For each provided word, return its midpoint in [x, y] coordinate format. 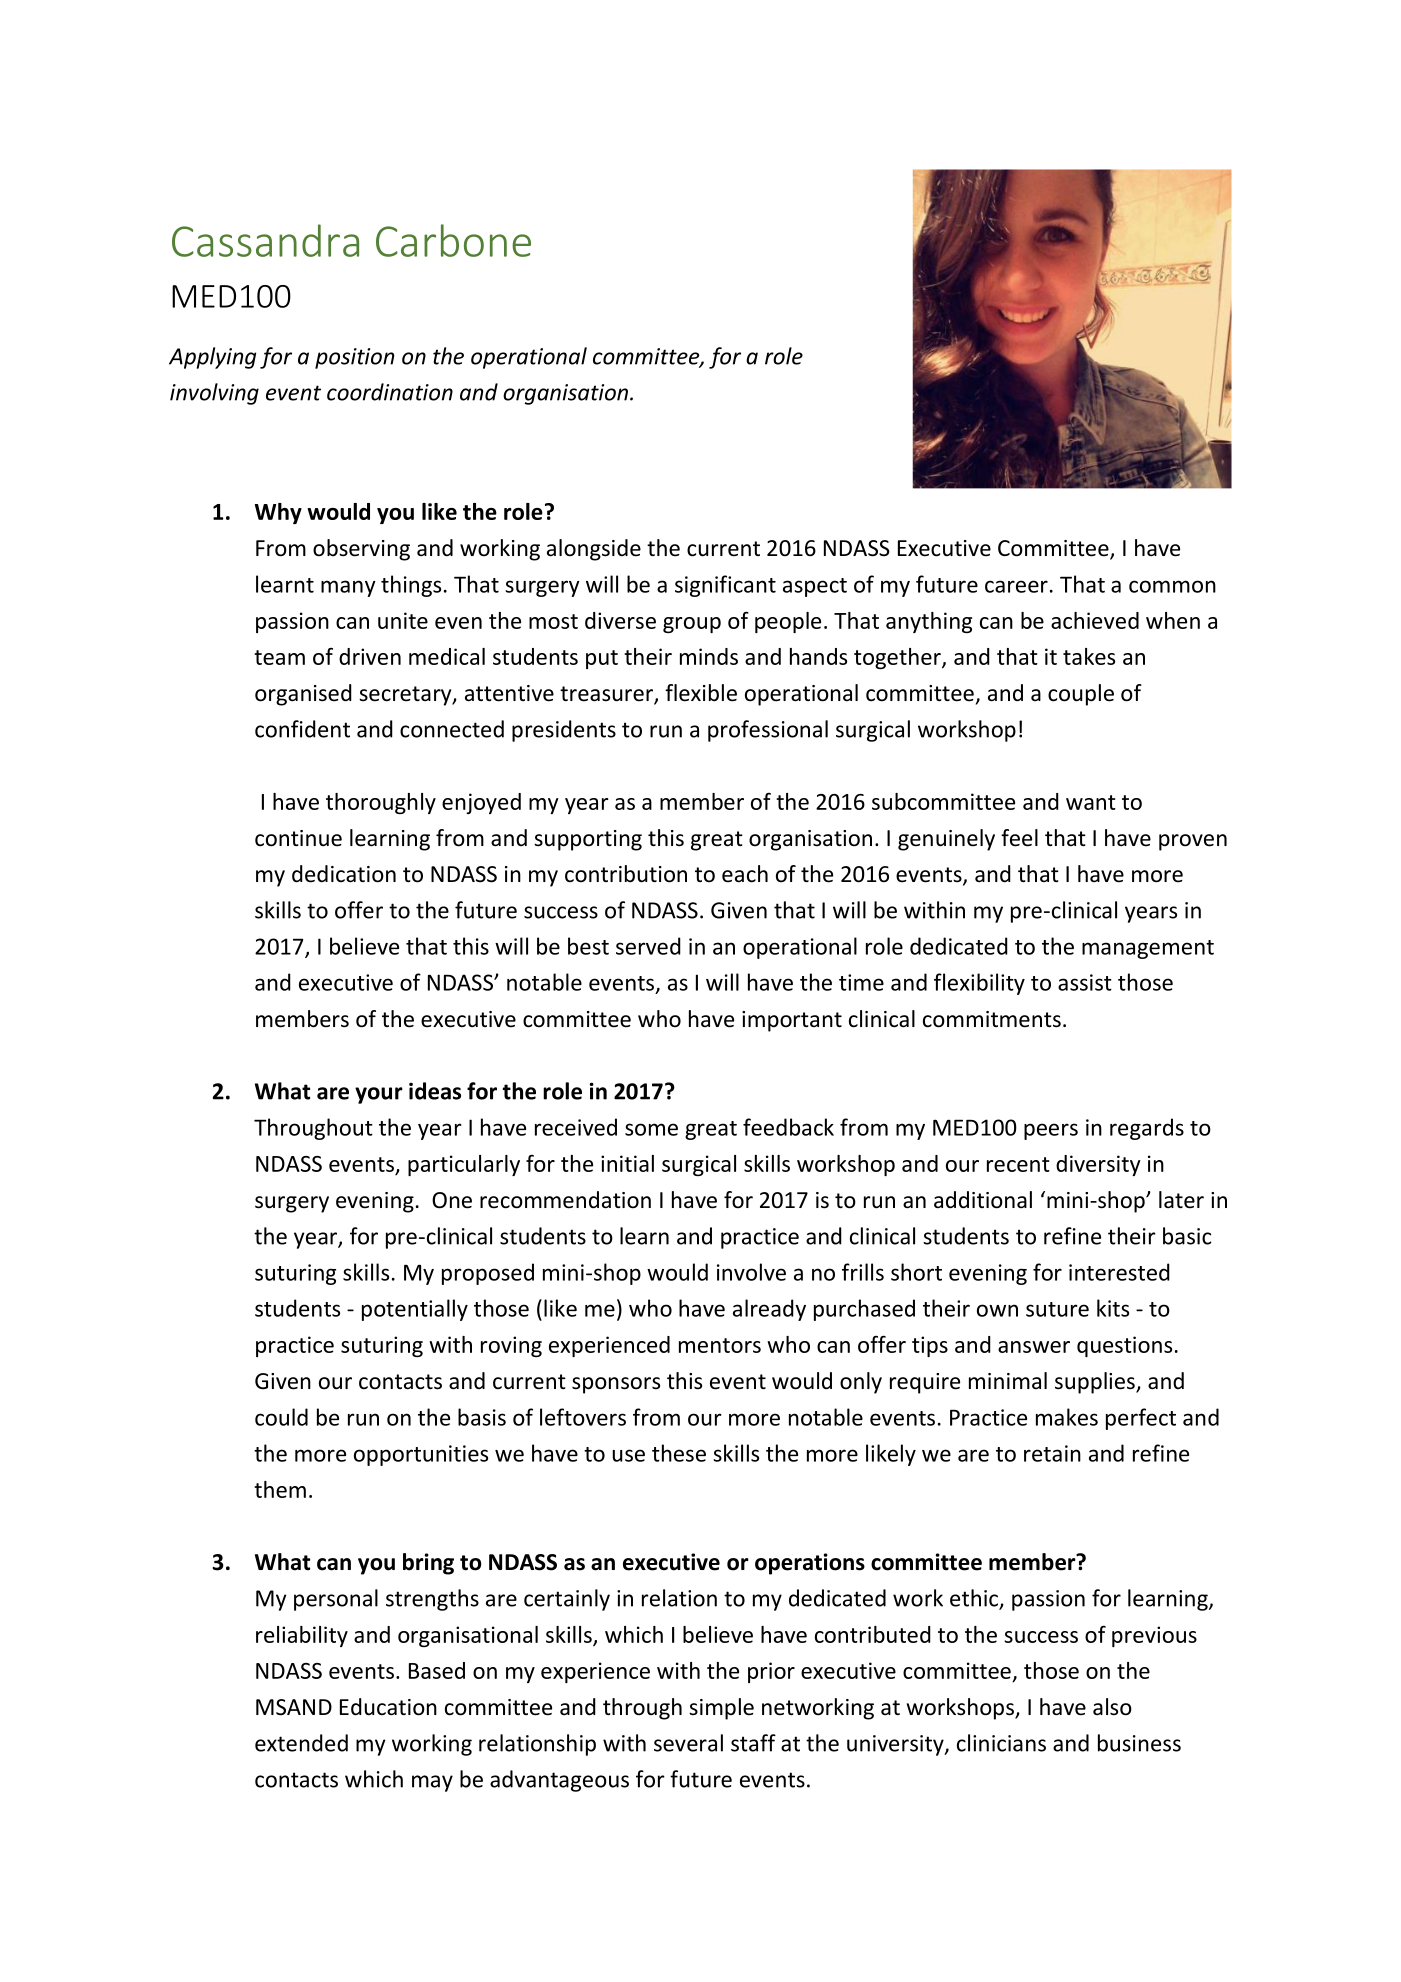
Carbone [453, 240]
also [1112, 1707]
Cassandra [265, 240]
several [688, 1743]
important [792, 1021]
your [379, 1095]
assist [1085, 982]
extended [301, 1743]
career [1016, 586]
